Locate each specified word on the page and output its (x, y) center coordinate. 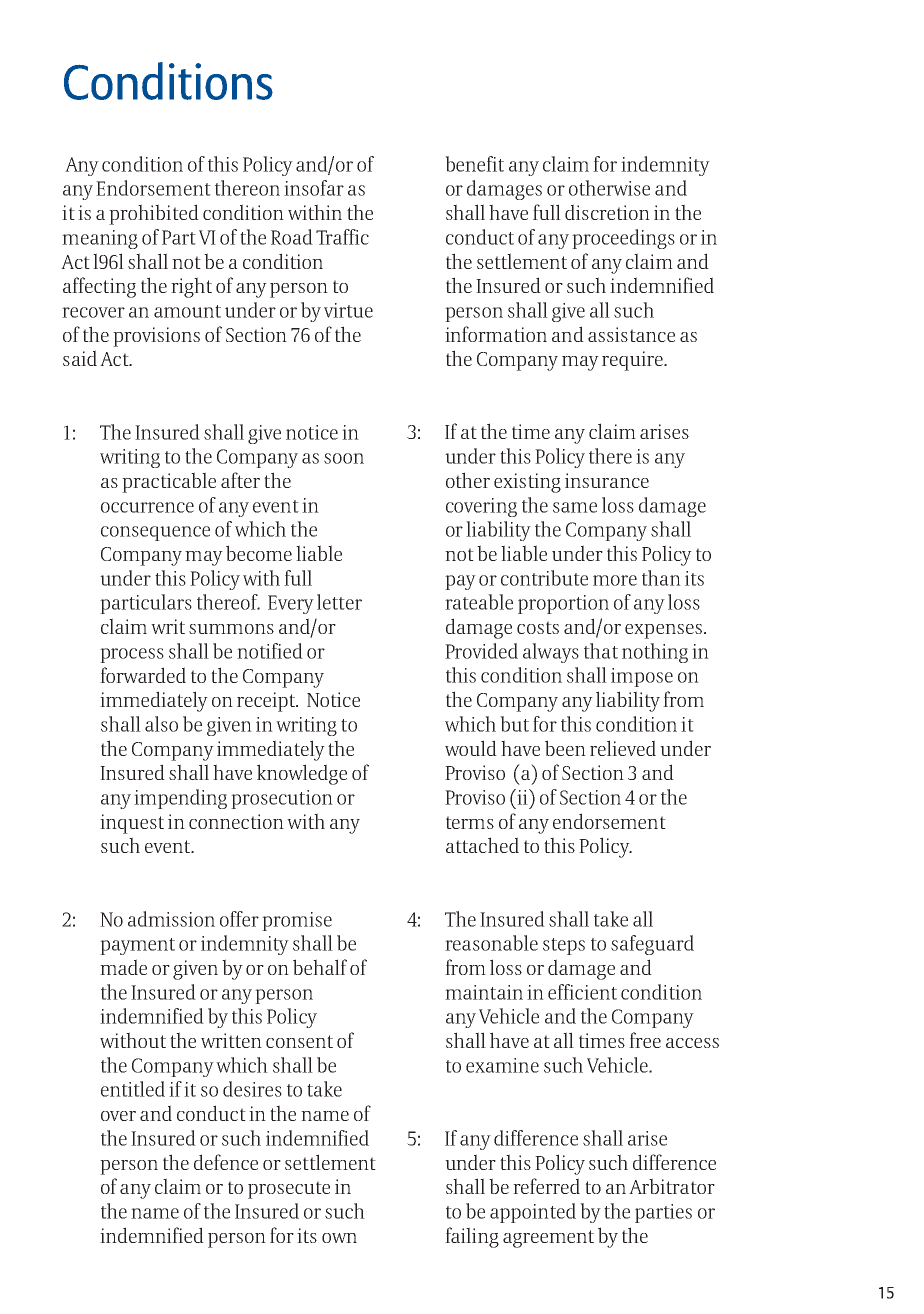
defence (226, 1162)
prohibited (154, 214)
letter (339, 602)
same (575, 507)
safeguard (652, 945)
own (339, 1238)
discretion (607, 212)
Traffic (342, 237)
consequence (155, 533)
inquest (132, 824)
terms (470, 822)
